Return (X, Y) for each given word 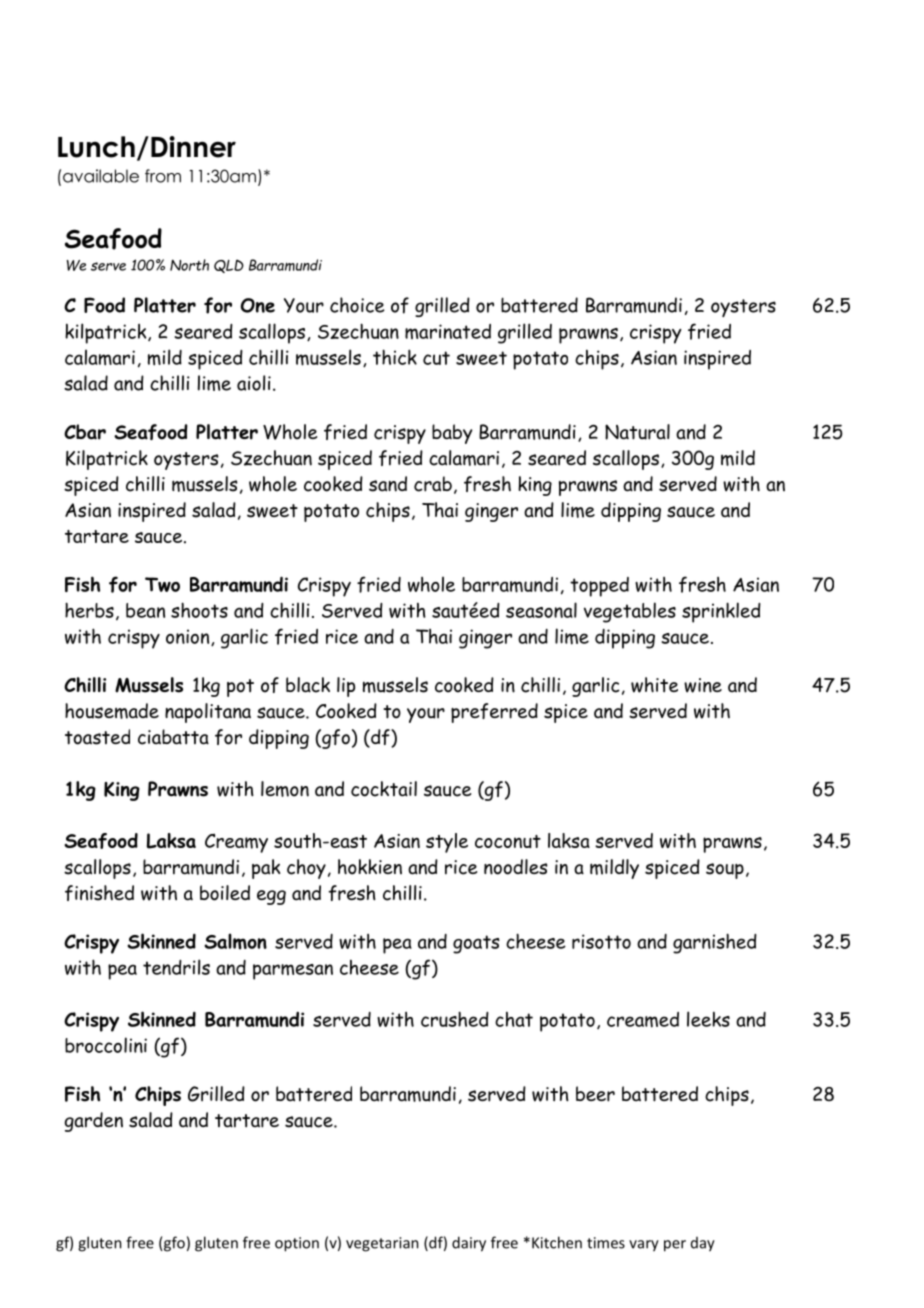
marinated (448, 331)
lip (346, 687)
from (163, 176)
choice (357, 305)
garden (94, 1122)
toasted (97, 737)
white (654, 685)
